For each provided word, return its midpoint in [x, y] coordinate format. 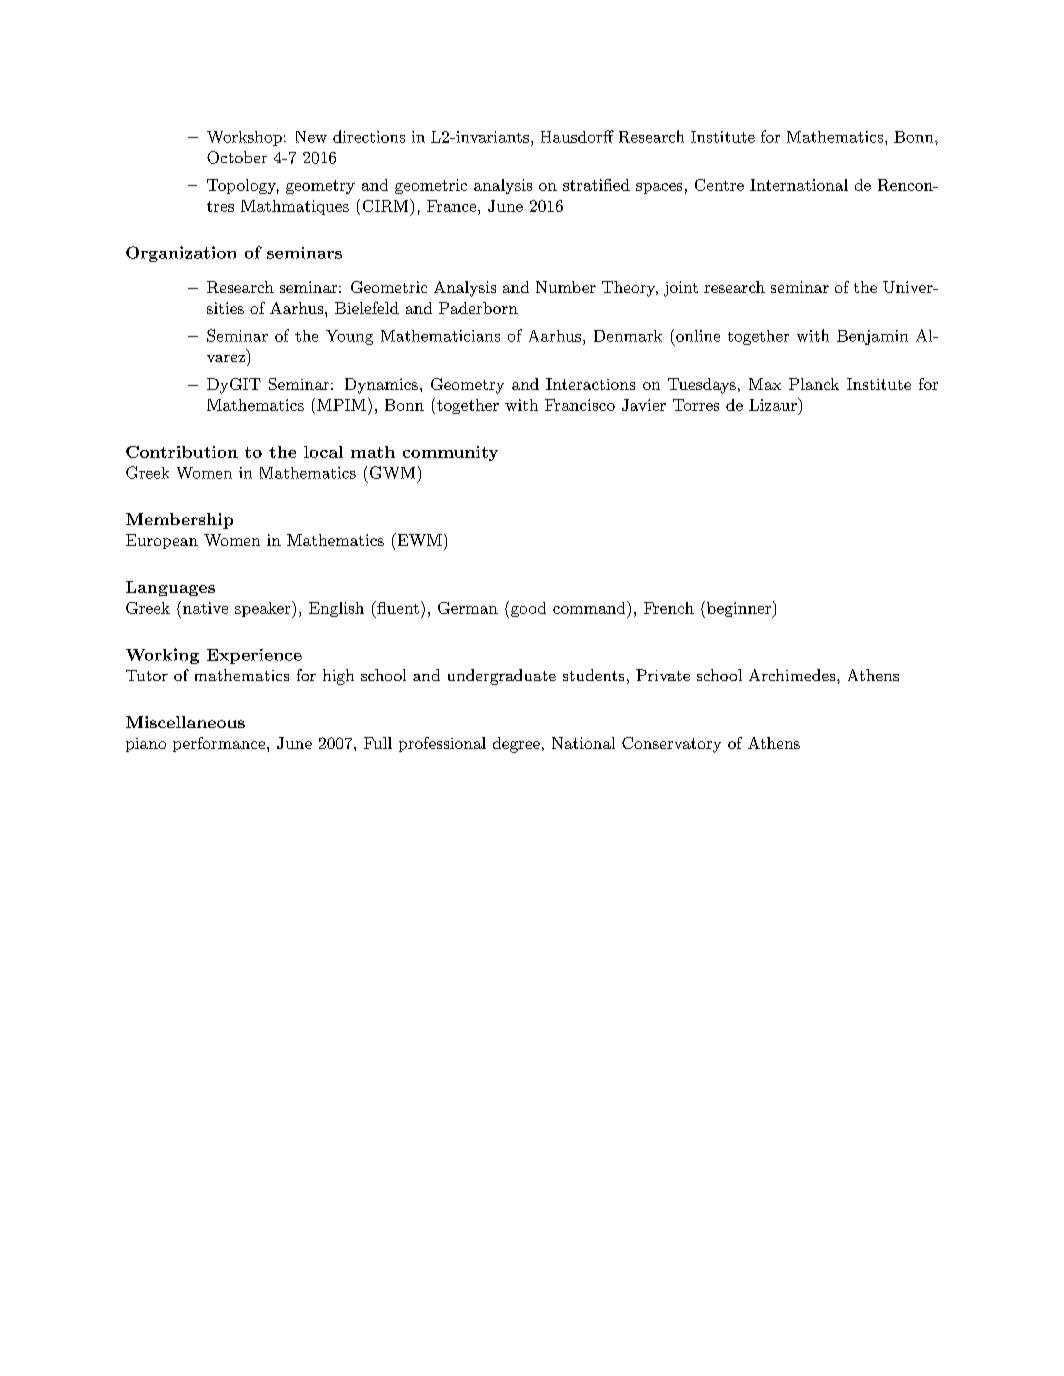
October [237, 157]
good [527, 609]
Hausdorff [577, 136]
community [450, 453]
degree [516, 745]
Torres [696, 405]
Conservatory [671, 745]
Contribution [182, 452]
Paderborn [478, 308]
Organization [181, 254]
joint [681, 289]
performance [220, 744]
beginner [738, 609]
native [205, 608]
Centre [719, 185]
